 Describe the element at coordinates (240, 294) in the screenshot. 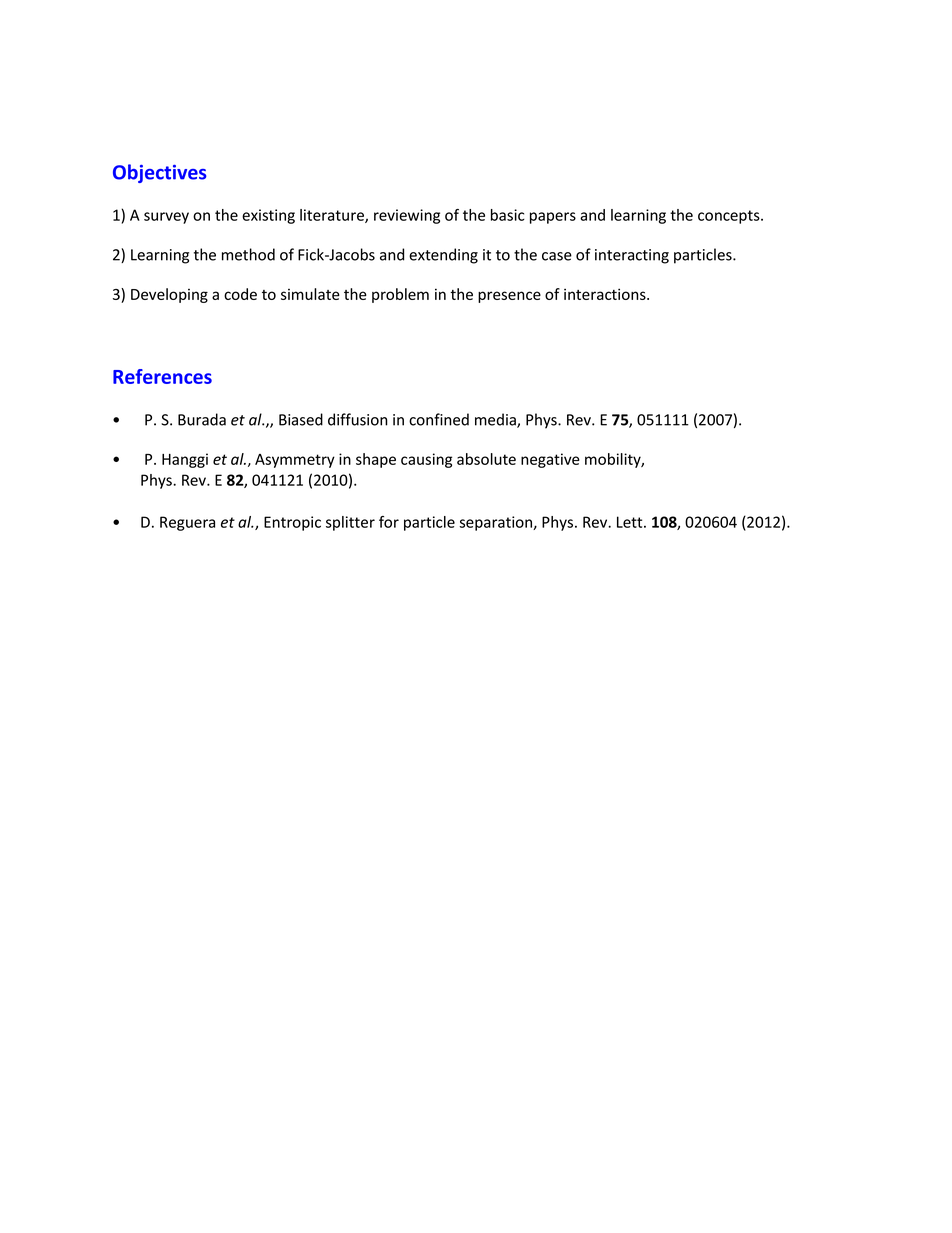

I see `code` at that location.
